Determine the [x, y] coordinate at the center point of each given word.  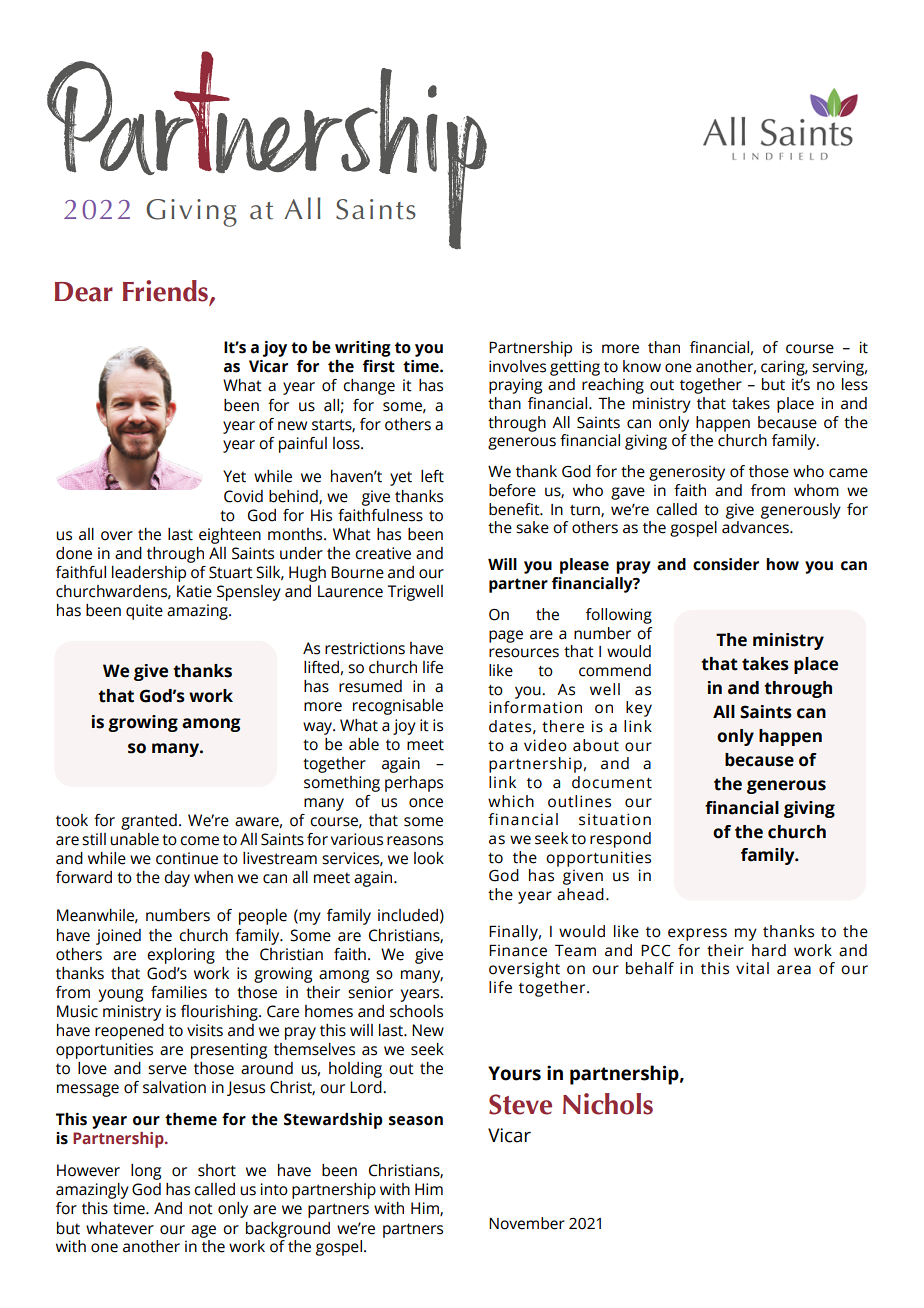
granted [149, 822]
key [639, 709]
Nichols [608, 1104]
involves [517, 366]
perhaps [414, 784]
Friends [166, 292]
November [527, 1223]
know [642, 366]
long [146, 1172]
